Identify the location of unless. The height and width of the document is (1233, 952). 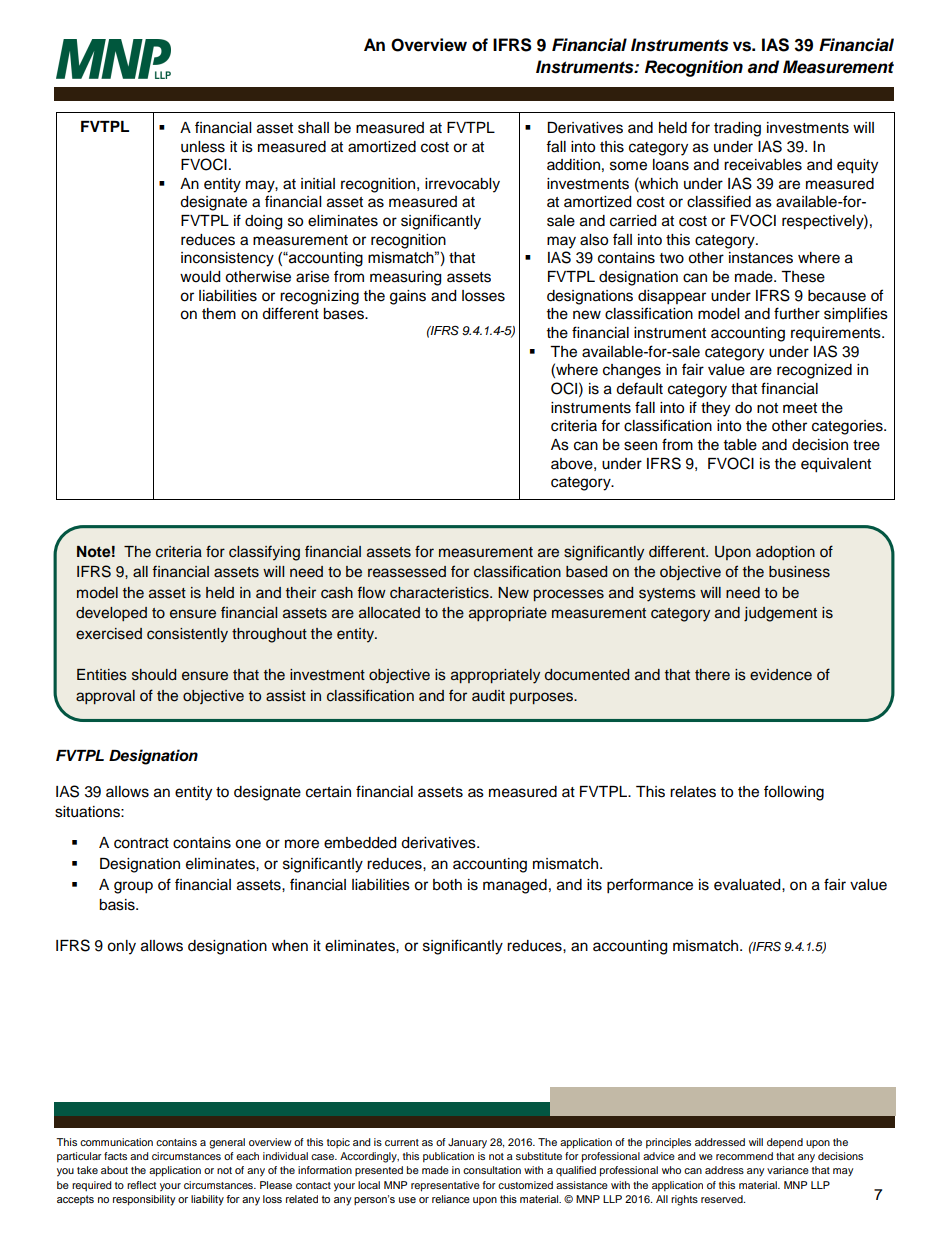
(203, 147).
